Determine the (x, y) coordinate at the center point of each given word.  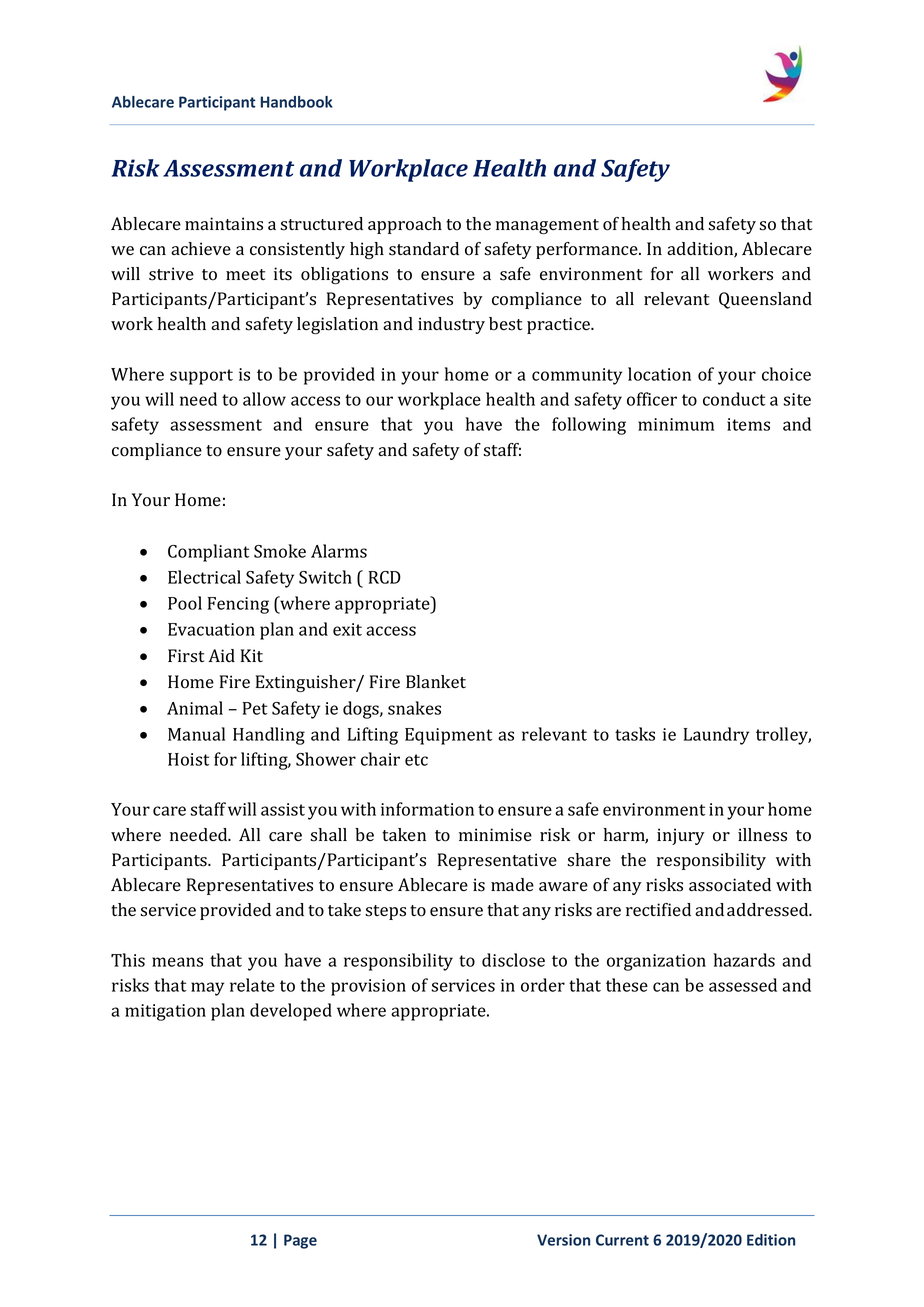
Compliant (209, 553)
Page (300, 1241)
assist (283, 809)
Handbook (296, 102)
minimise (495, 835)
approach (405, 225)
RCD (385, 577)
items (748, 424)
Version (563, 1240)
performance (588, 250)
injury (681, 836)
